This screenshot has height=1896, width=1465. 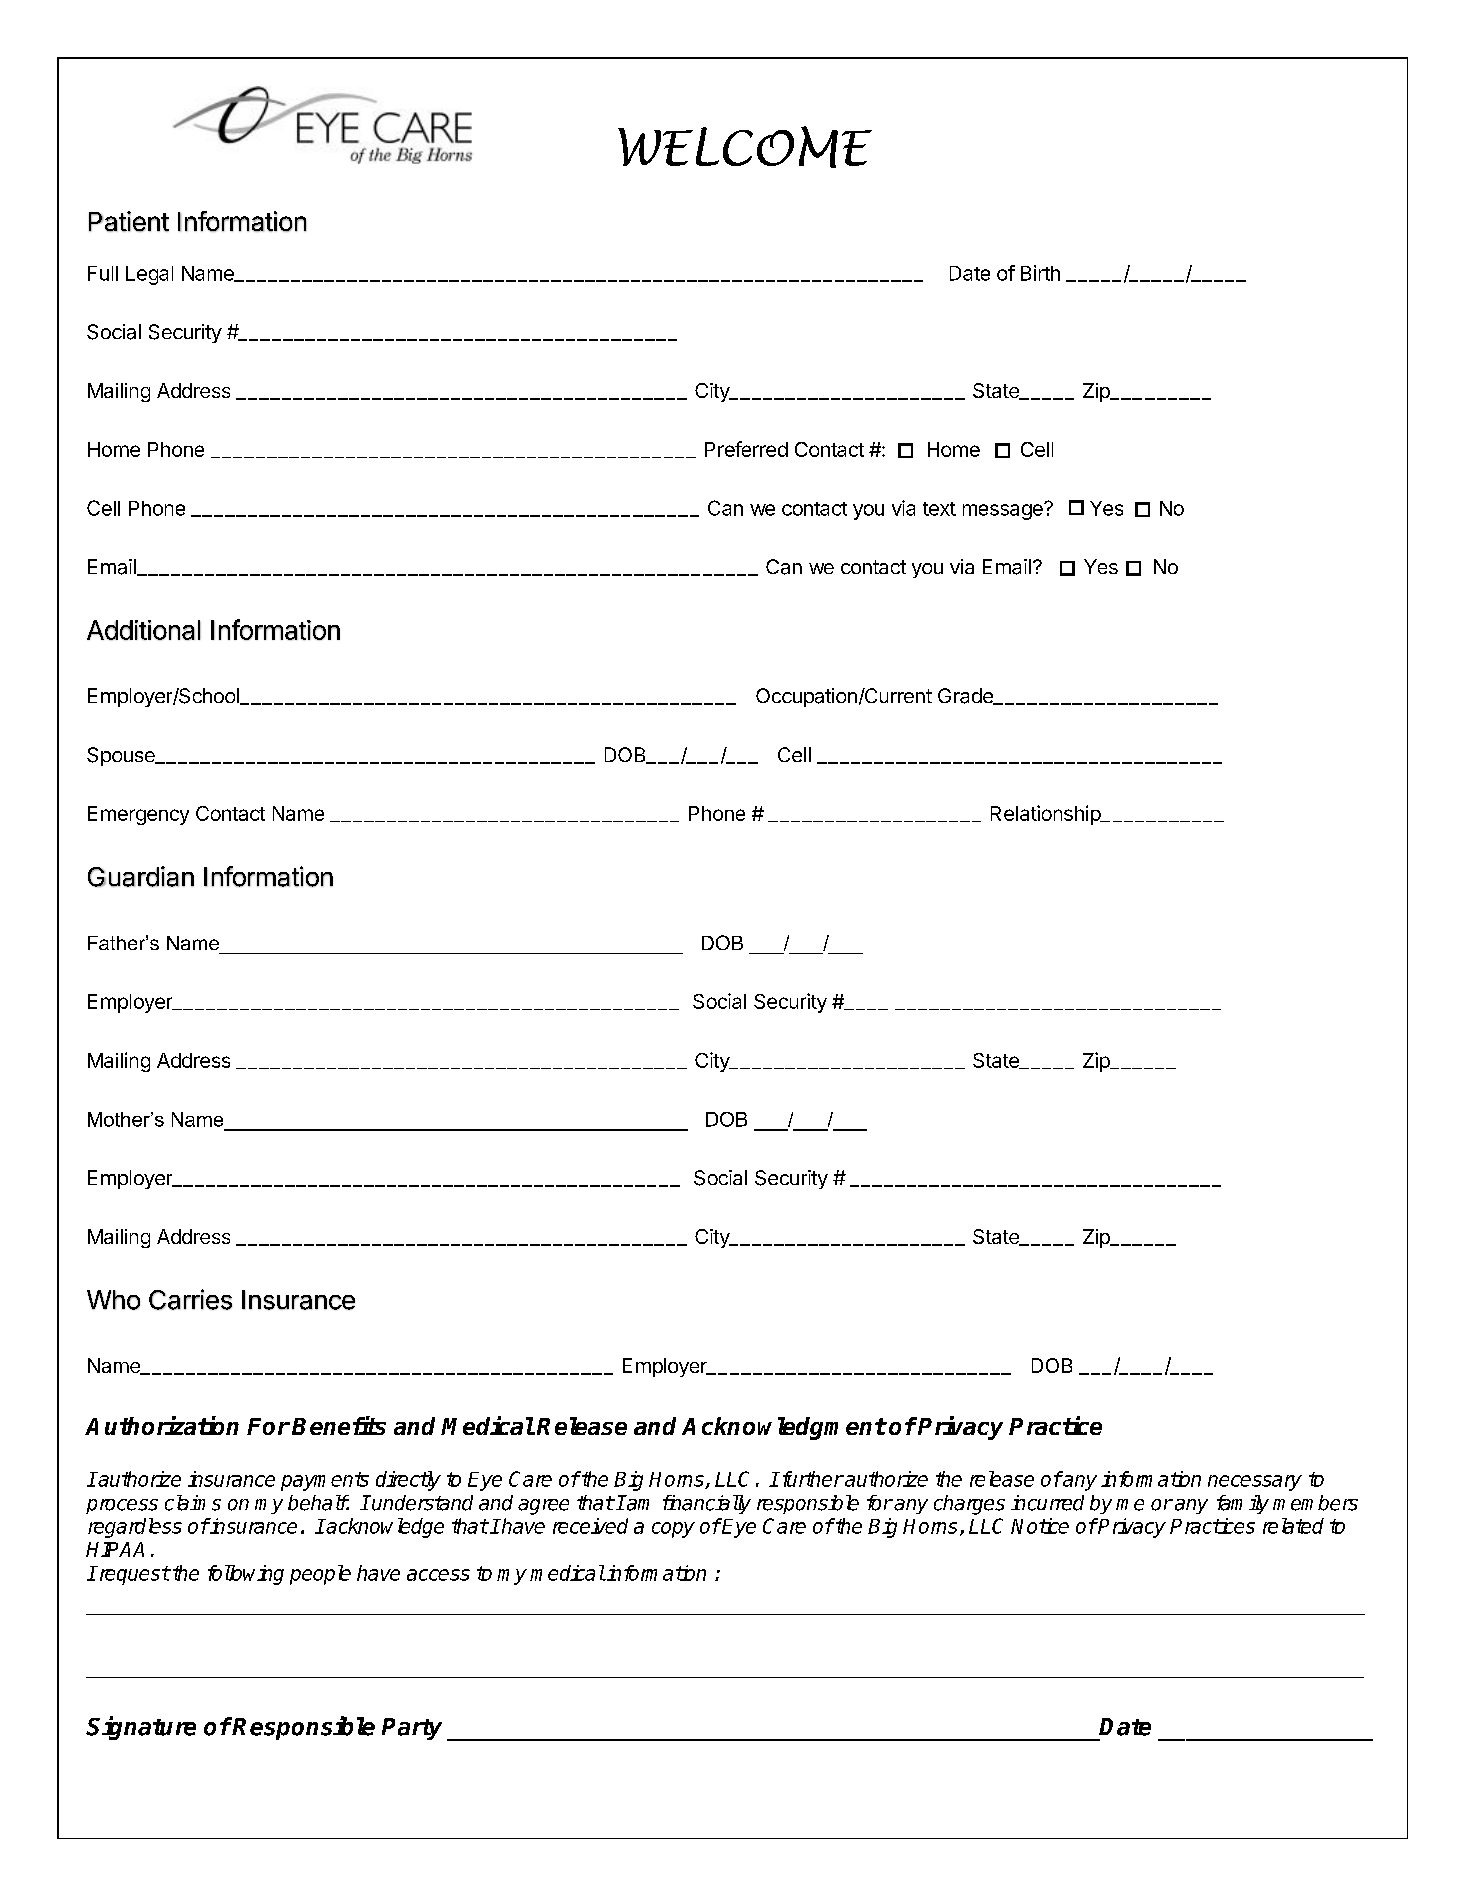 I want to click on necessary, so click(x=1255, y=1483).
